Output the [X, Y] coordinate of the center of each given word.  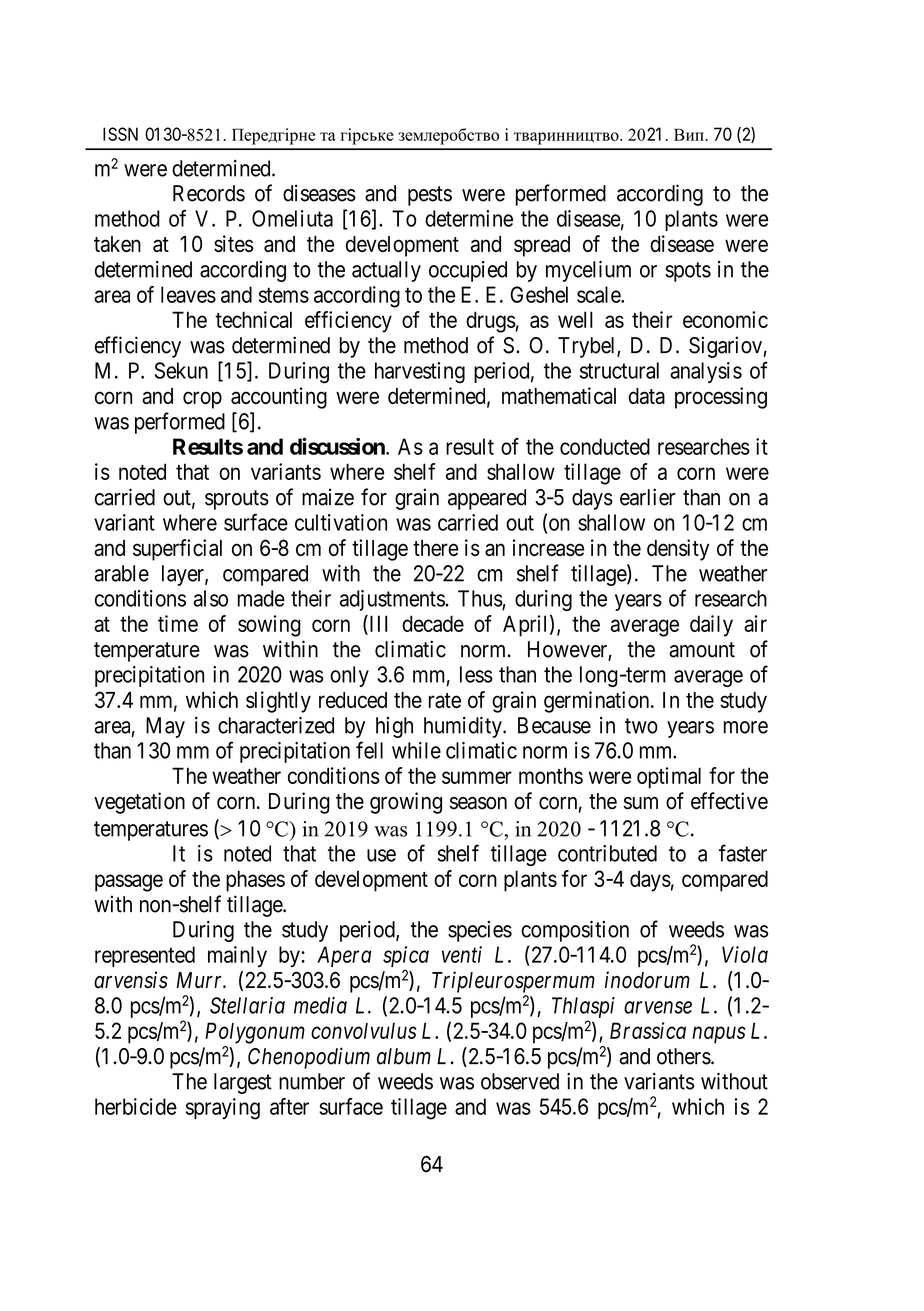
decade [433, 623]
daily [711, 626]
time [178, 623]
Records [209, 193]
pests [430, 196]
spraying [223, 1109]
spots [688, 272]
